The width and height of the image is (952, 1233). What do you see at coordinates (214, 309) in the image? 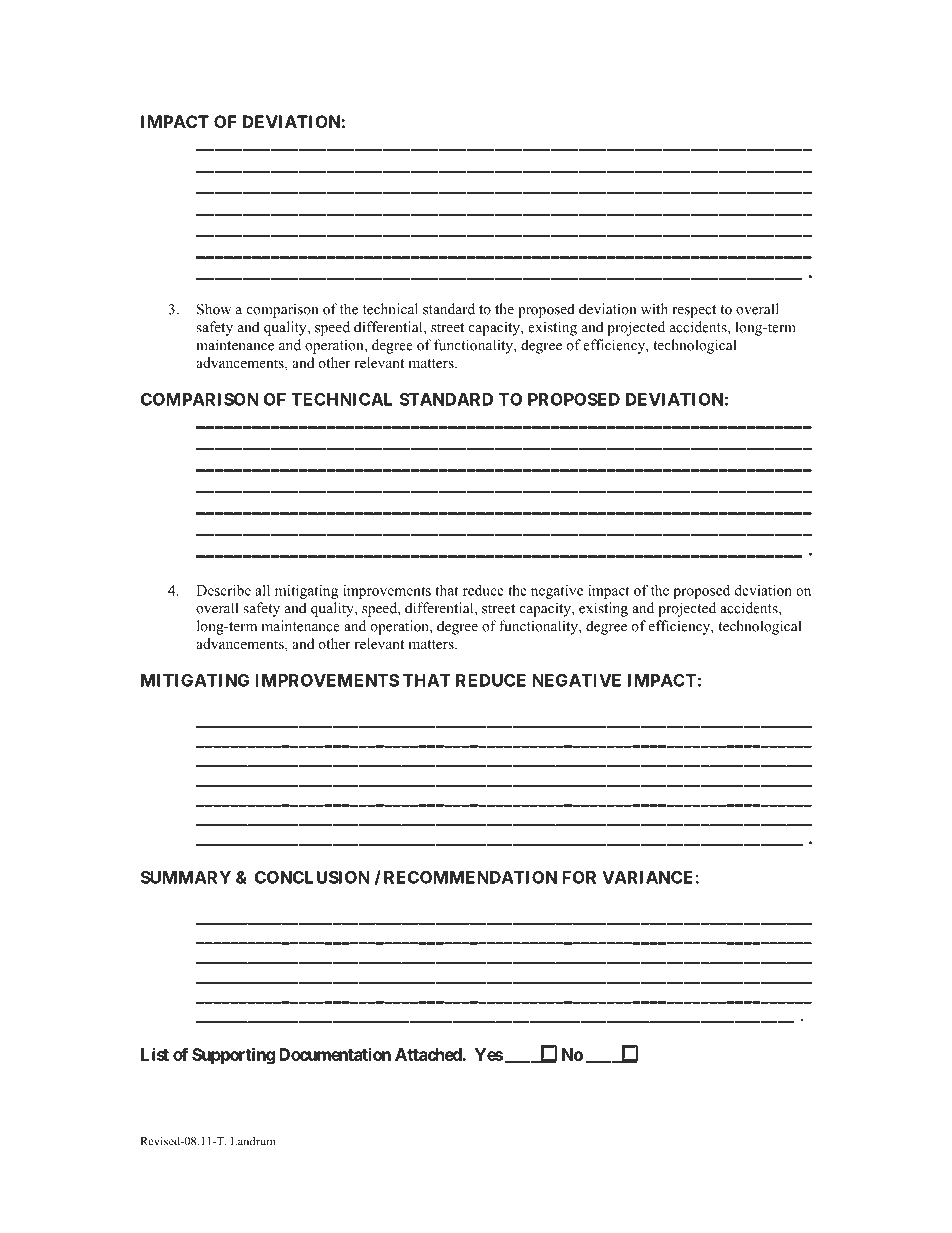
I see `Show` at bounding box center [214, 309].
